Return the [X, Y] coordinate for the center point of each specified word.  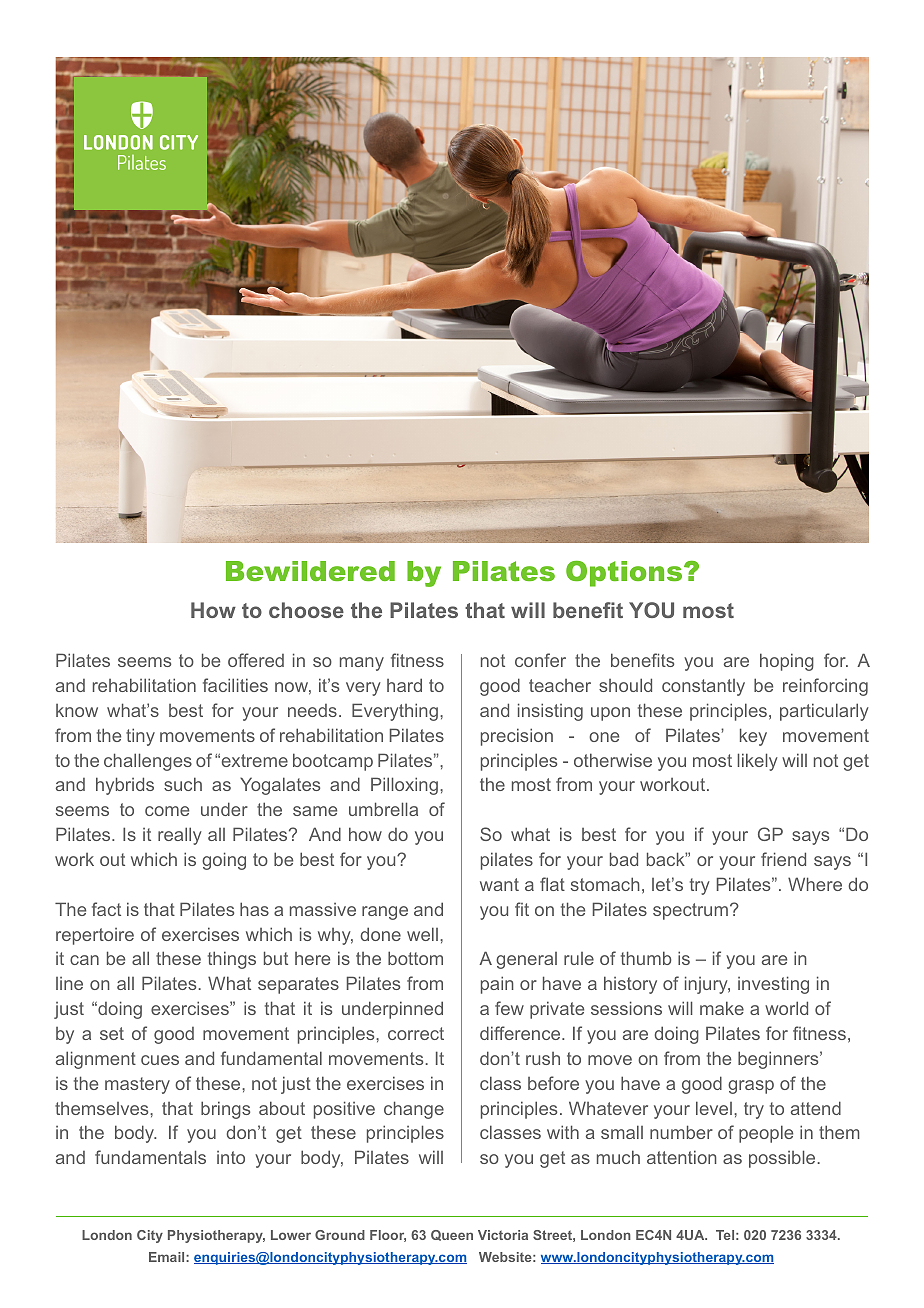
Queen [452, 1235]
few [509, 1008]
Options [625, 574]
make [722, 1008]
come [167, 811]
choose [306, 610]
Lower [291, 1235]
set [112, 1033]
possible [782, 1159]
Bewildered [310, 571]
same [315, 811]
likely [758, 762]
